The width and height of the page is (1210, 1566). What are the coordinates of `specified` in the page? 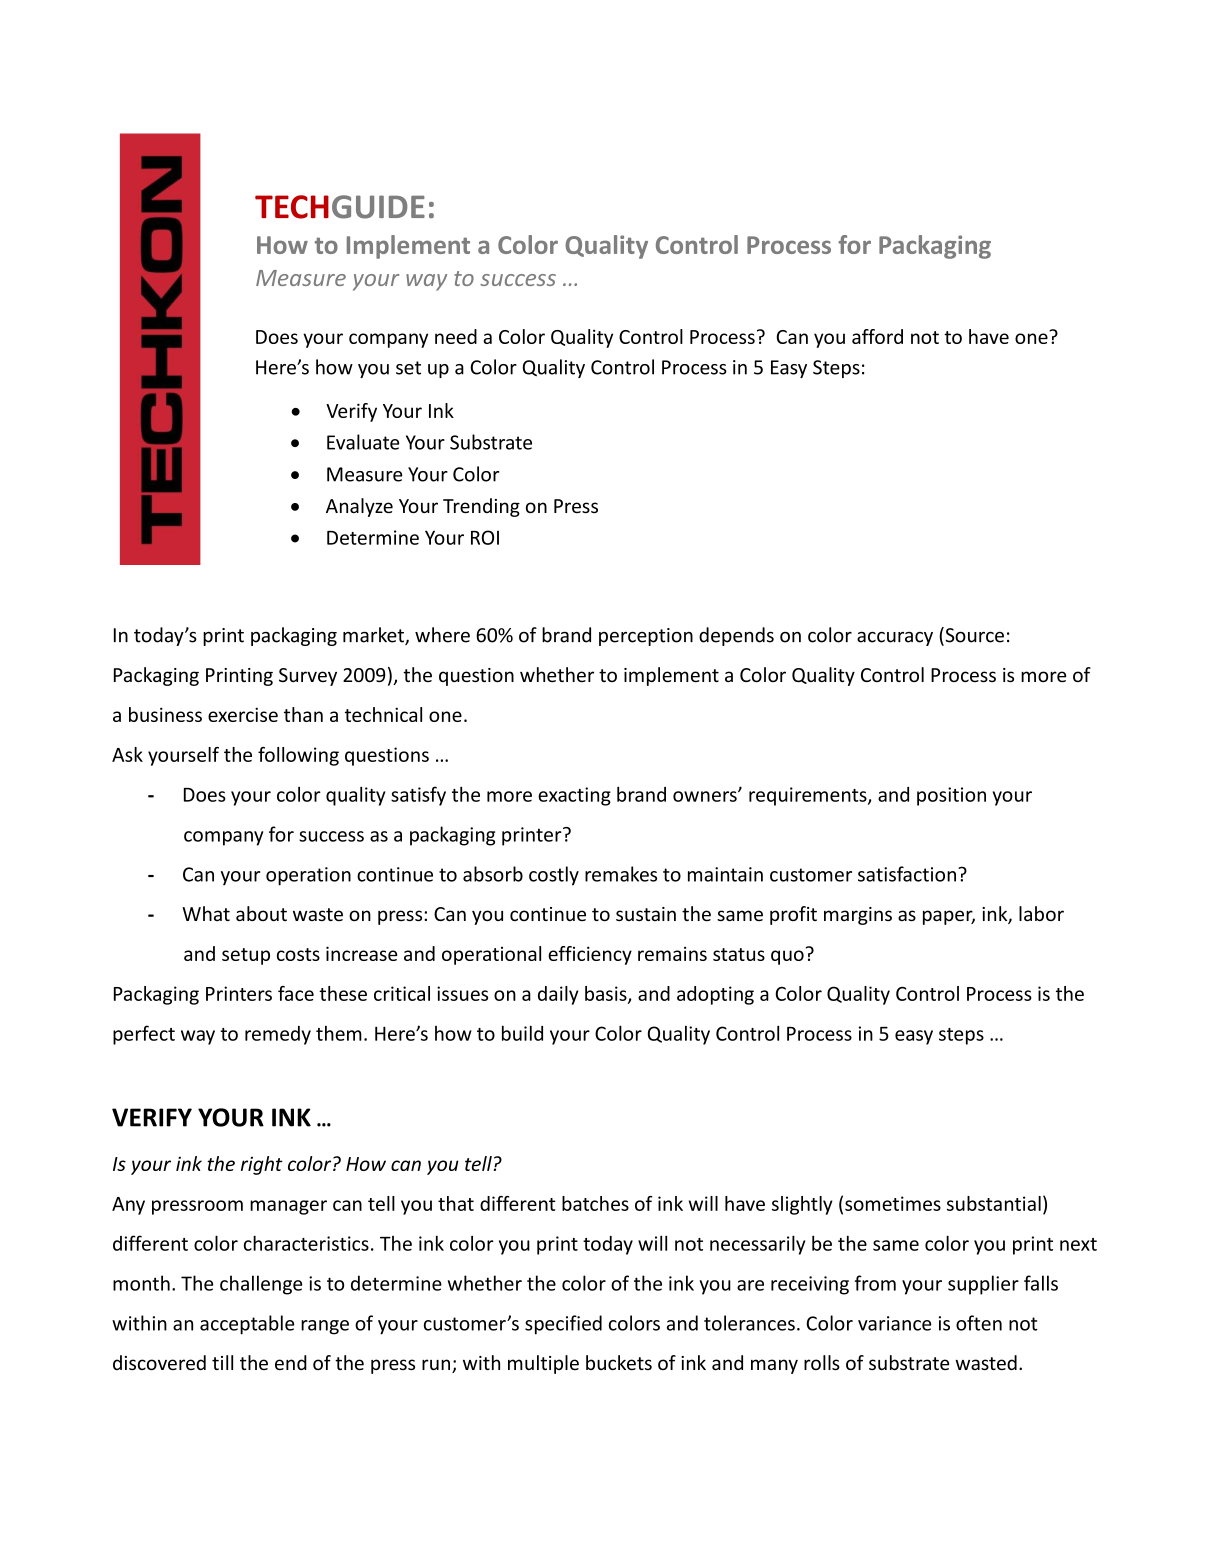 It's located at (563, 1325).
